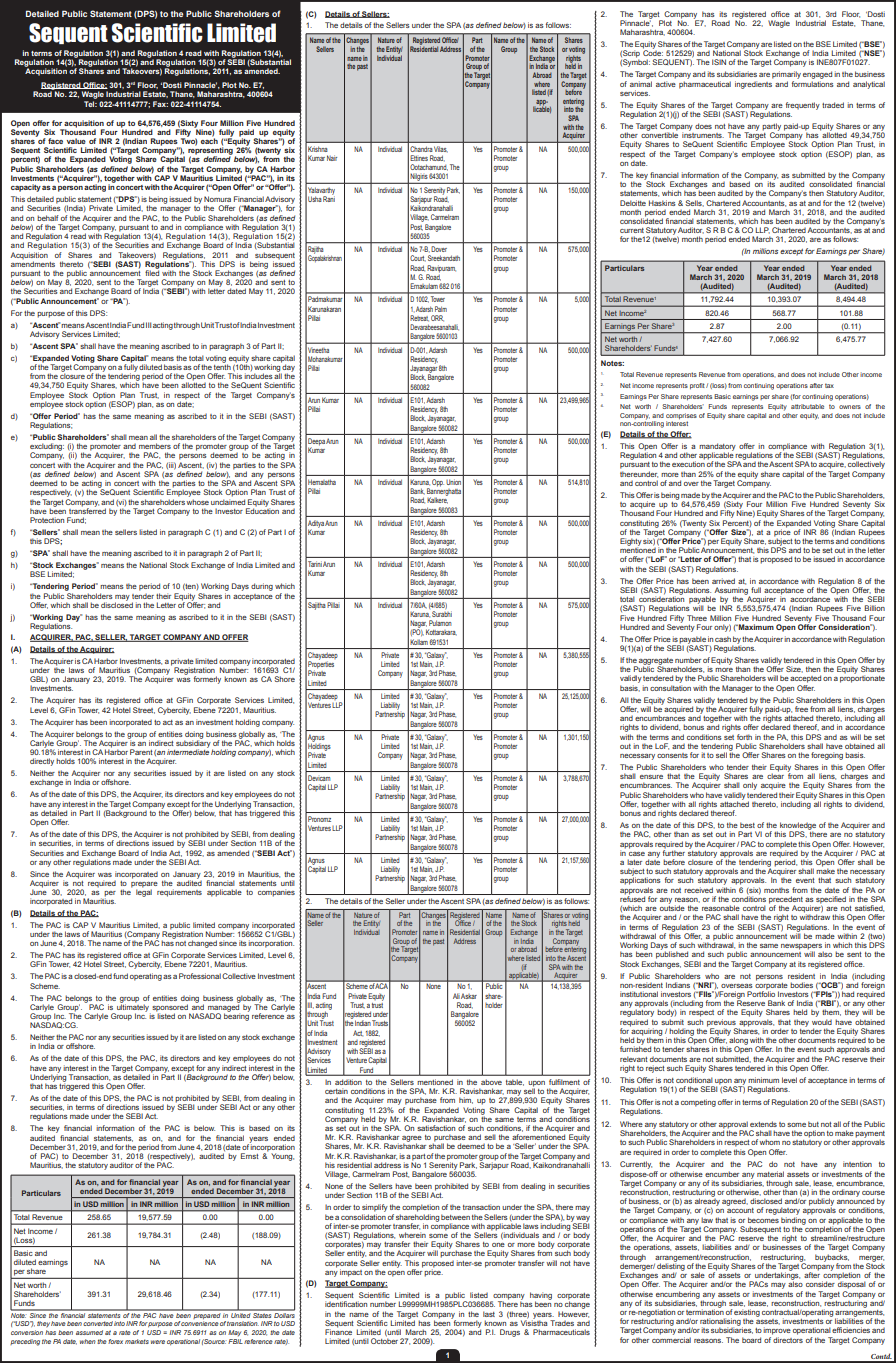  What do you see at coordinates (276, 893) in the image?
I see `companies` at bounding box center [276, 893].
